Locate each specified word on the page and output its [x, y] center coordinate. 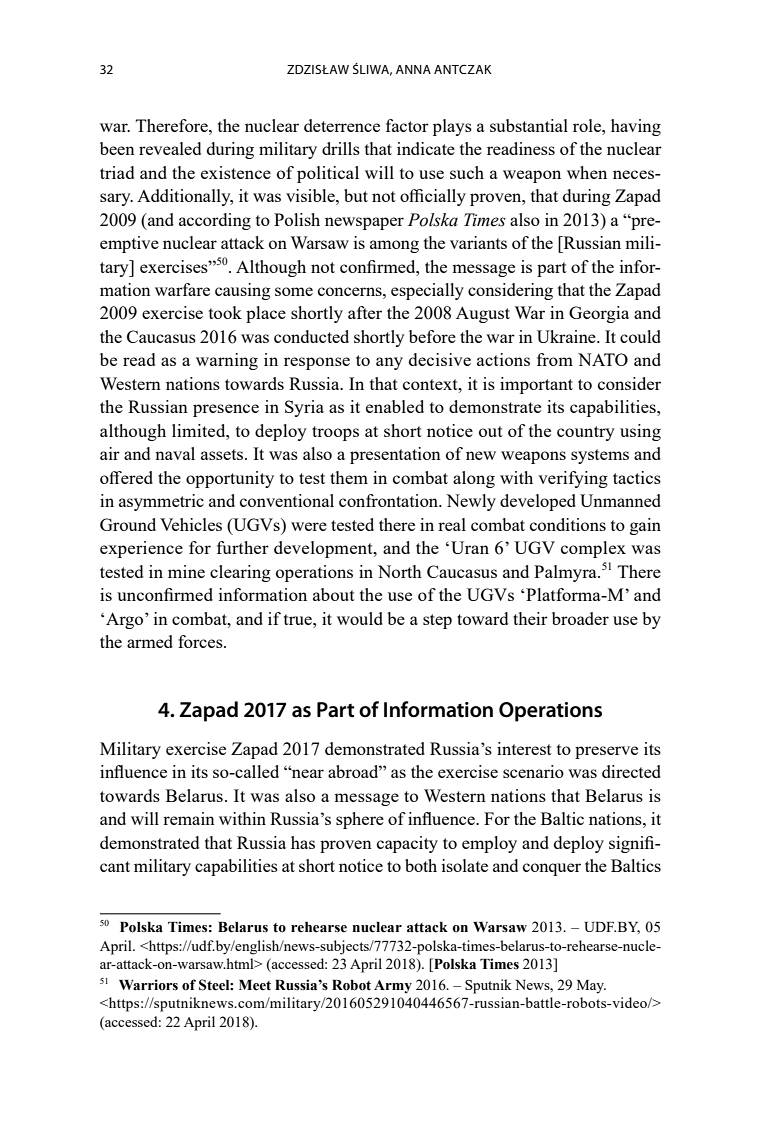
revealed [170, 148]
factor [407, 125]
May [591, 987]
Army [393, 987]
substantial [529, 125]
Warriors [148, 985]
